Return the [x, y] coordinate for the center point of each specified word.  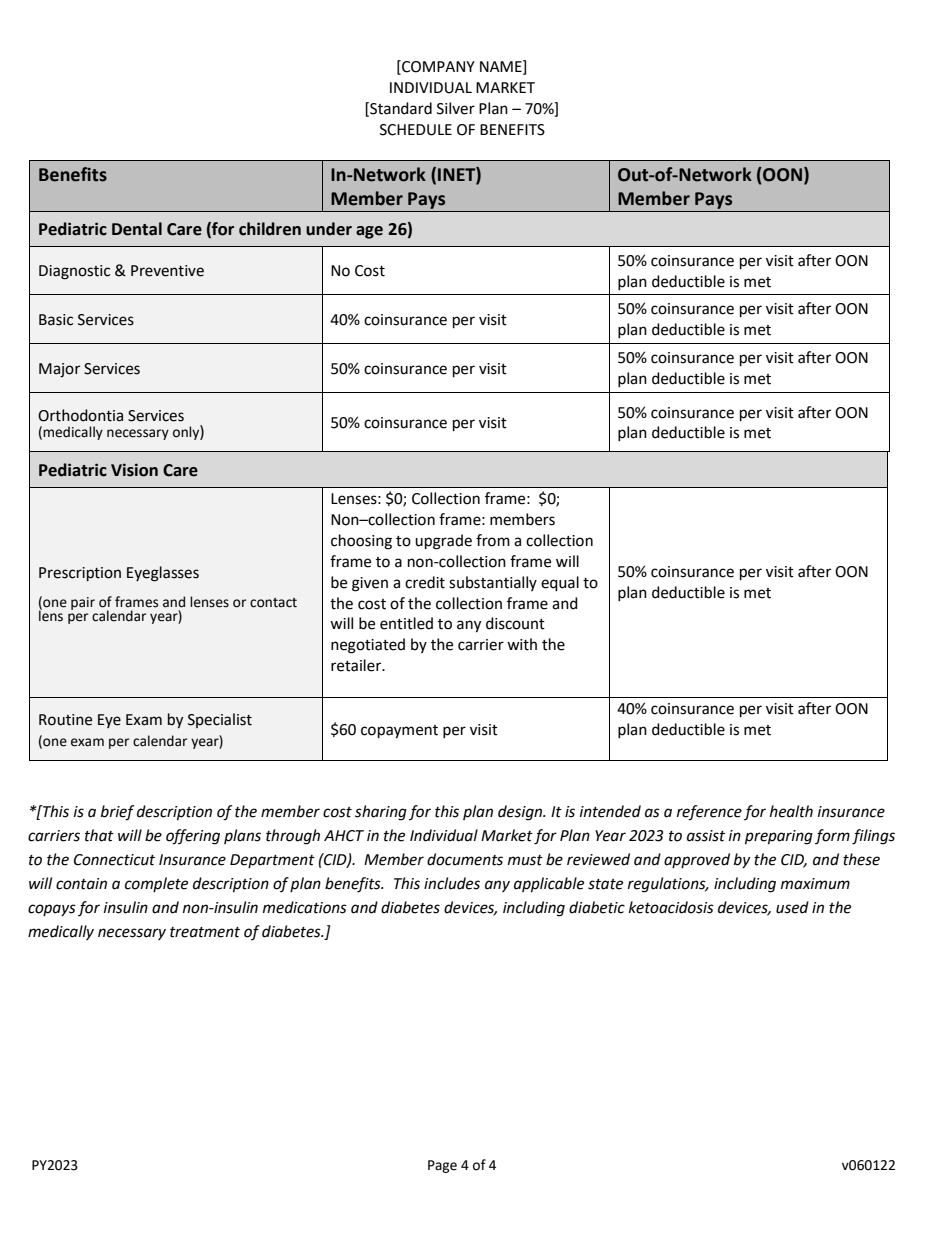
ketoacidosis [671, 907]
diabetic [597, 907]
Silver [456, 108]
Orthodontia [80, 415]
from [493, 540]
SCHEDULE [416, 130]
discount [515, 623]
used [792, 907]
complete [156, 884]
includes [452, 883]
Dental [137, 229]
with [522, 644]
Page [442, 1166]
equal [560, 584]
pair [83, 603]
